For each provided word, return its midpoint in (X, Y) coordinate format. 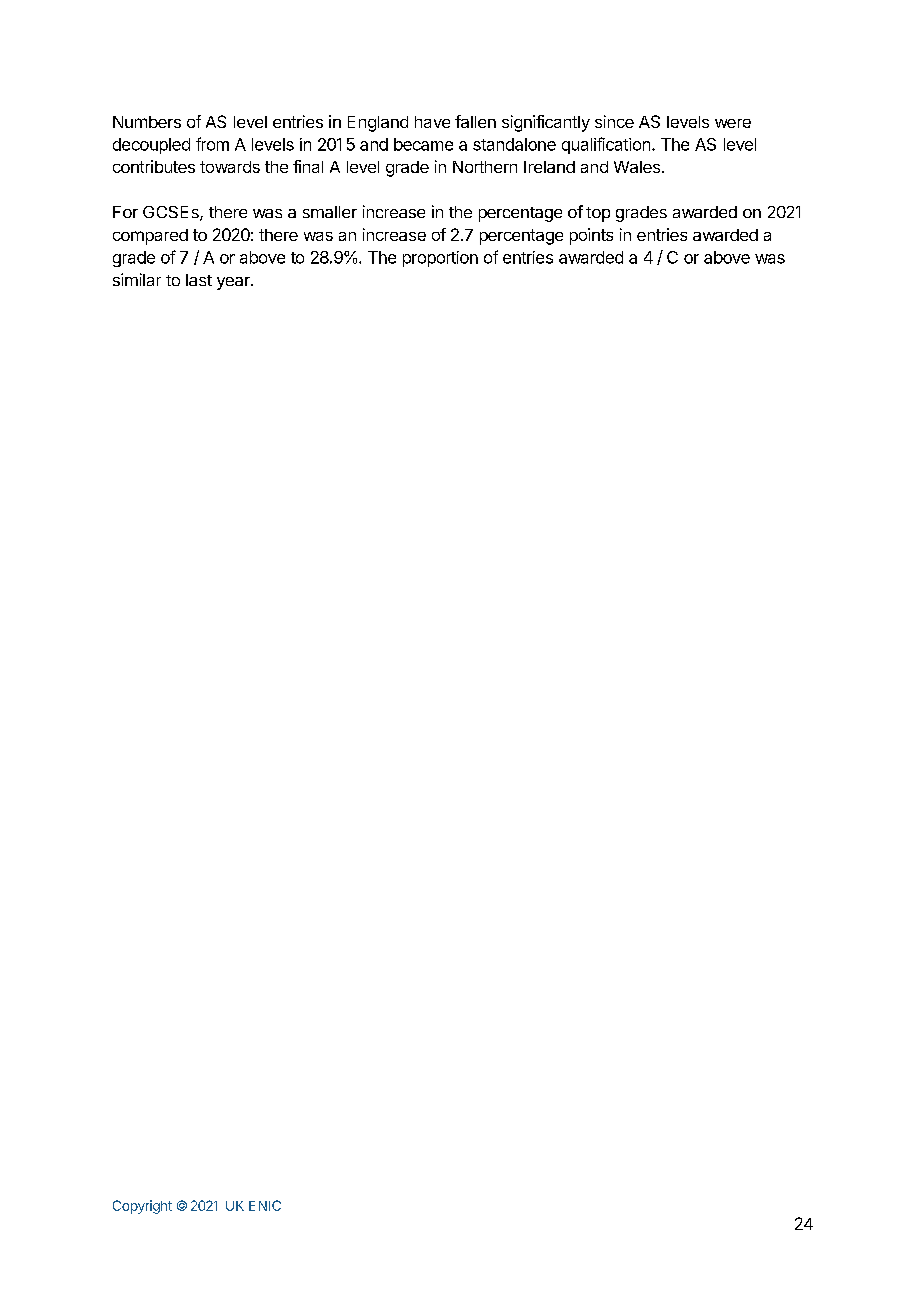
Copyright (142, 1207)
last (199, 280)
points (591, 236)
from (212, 144)
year (234, 283)
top (598, 214)
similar (137, 279)
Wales (637, 167)
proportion (440, 259)
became (423, 144)
